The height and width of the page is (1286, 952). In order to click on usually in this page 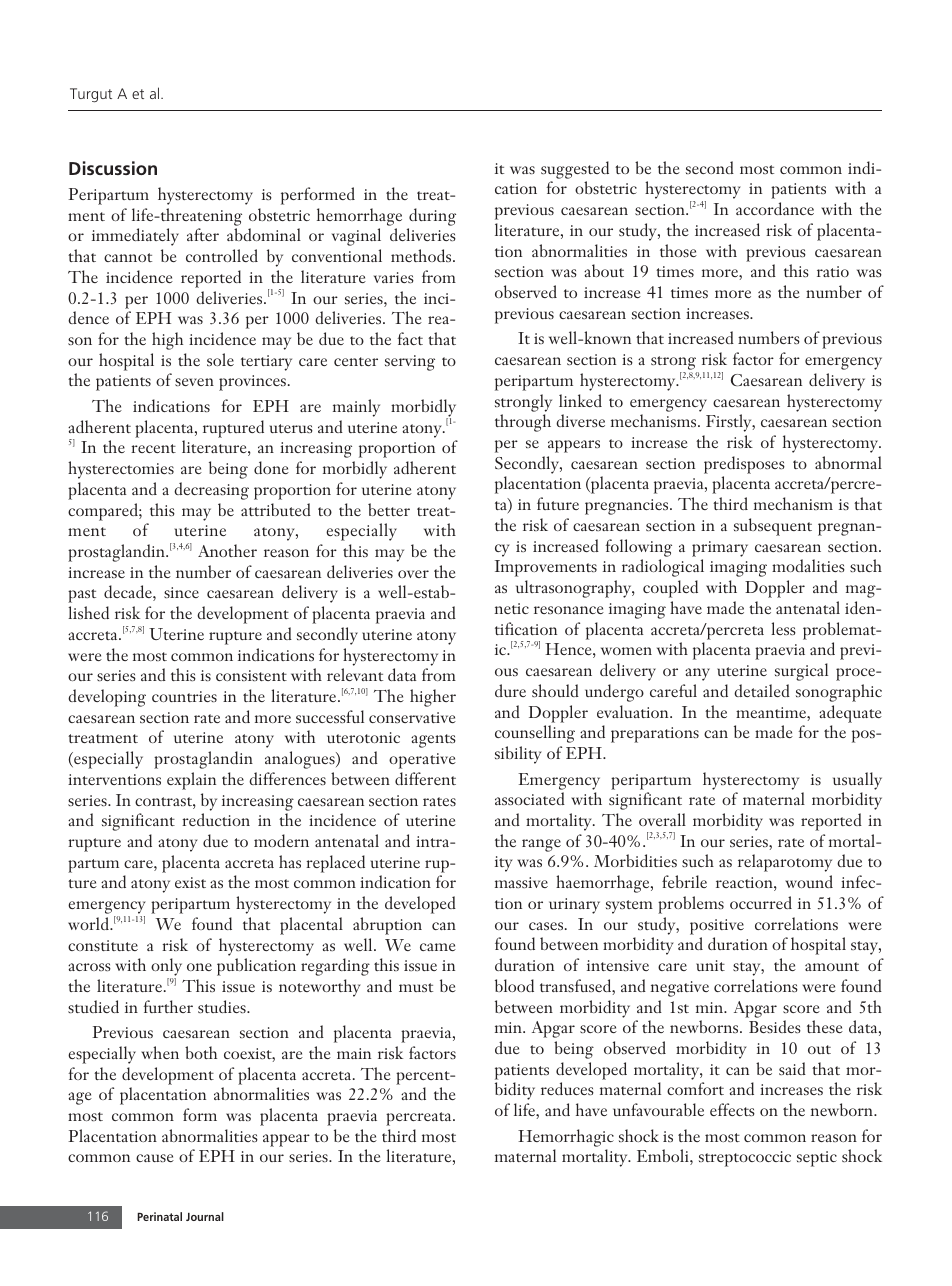, I will do `click(857, 781)`.
